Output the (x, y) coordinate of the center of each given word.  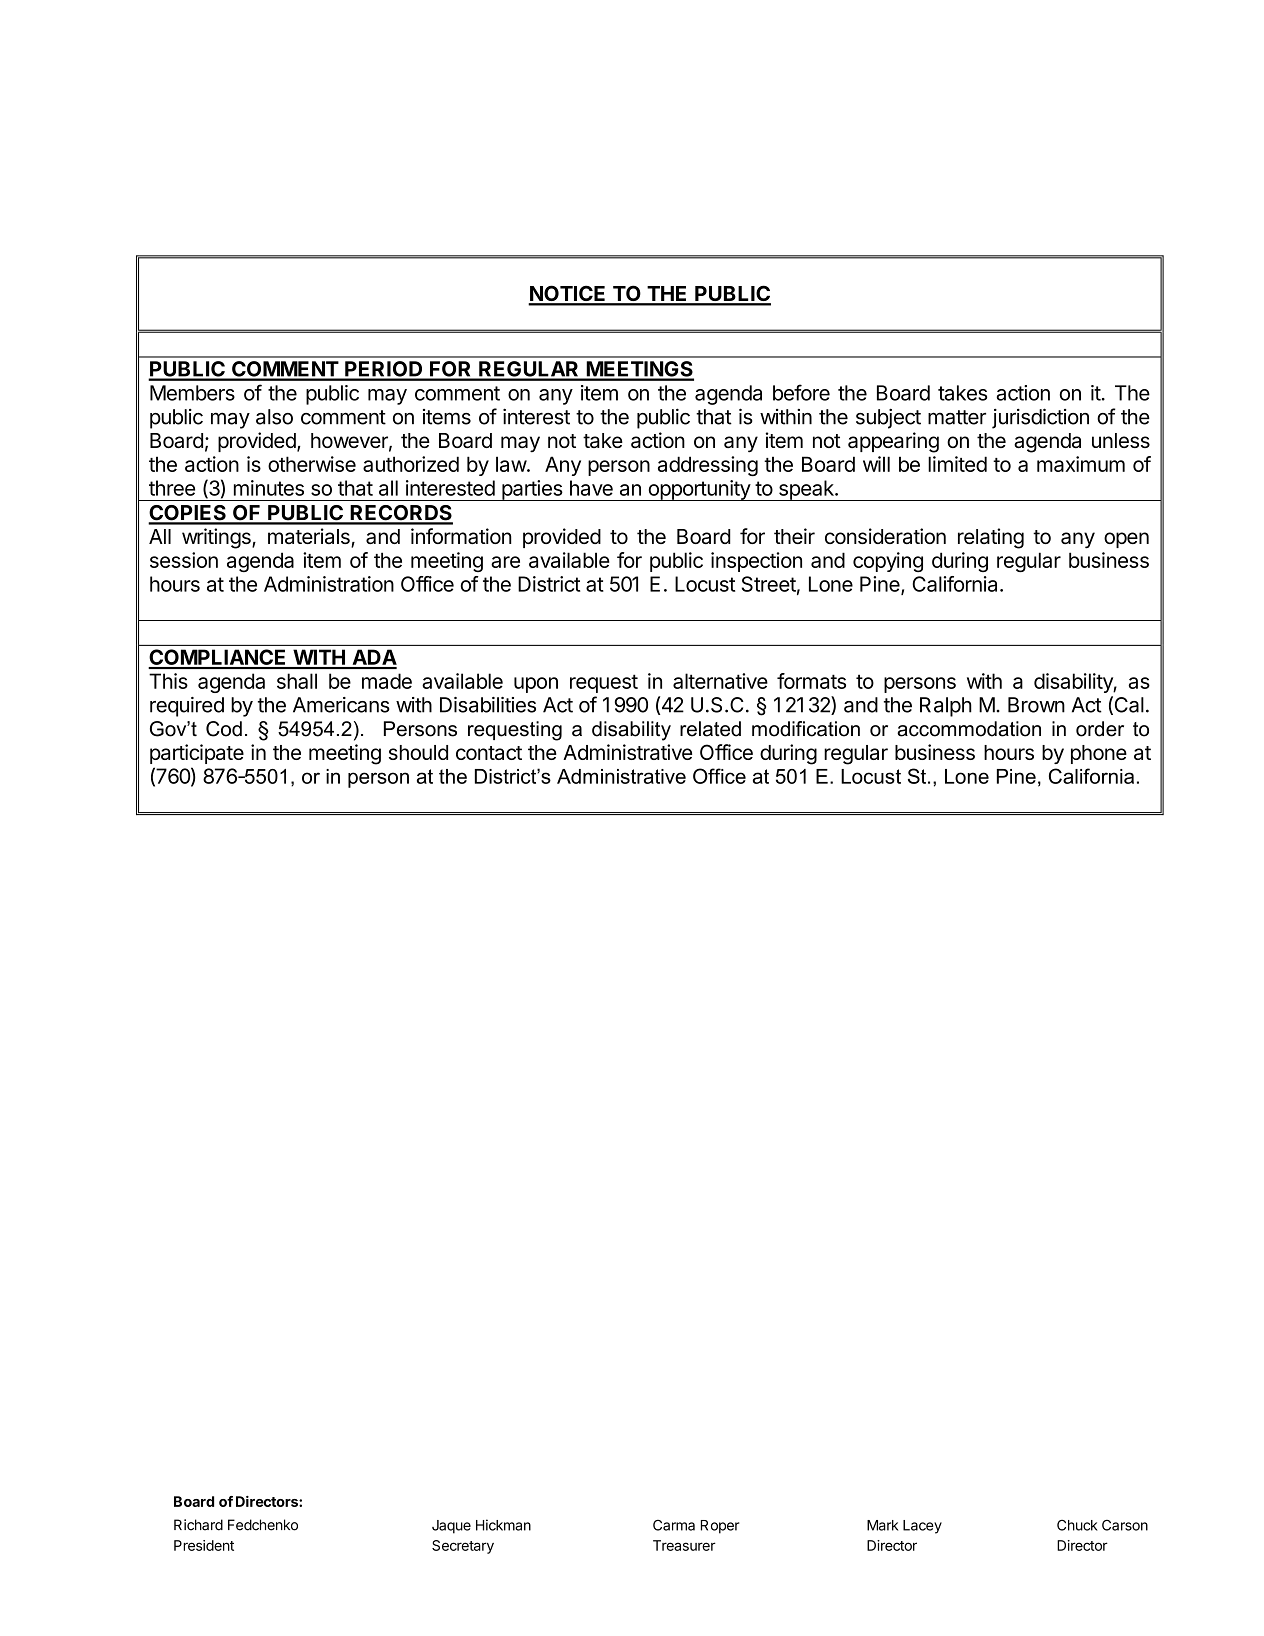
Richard (198, 1525)
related (710, 729)
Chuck (1077, 1525)
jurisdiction (1040, 418)
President (204, 1545)
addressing (708, 466)
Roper (720, 1527)
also (274, 417)
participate (197, 754)
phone (1099, 754)
